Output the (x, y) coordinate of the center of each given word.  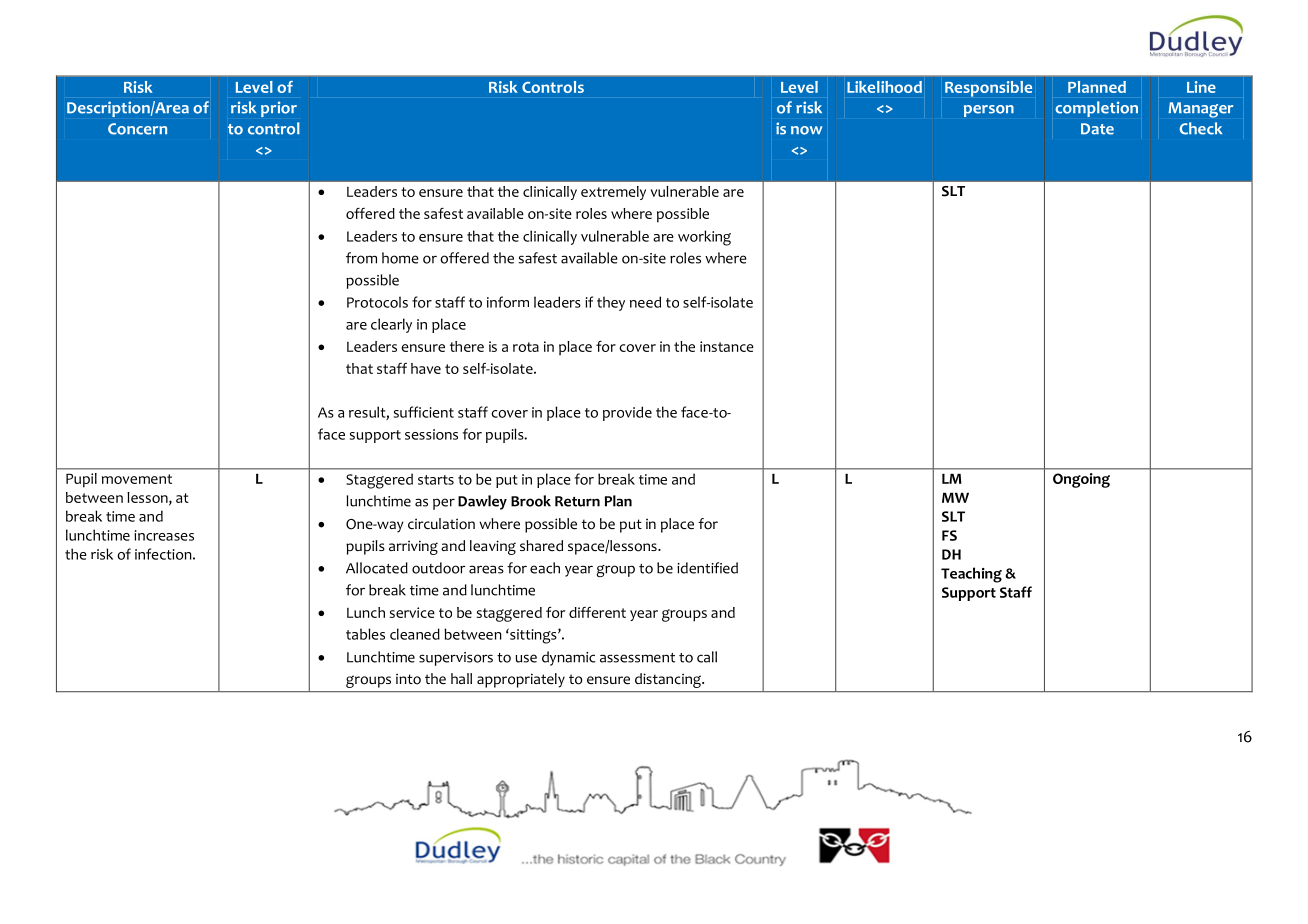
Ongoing (1081, 480)
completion (1096, 109)
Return (577, 501)
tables (365, 634)
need (645, 302)
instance (727, 346)
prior (279, 109)
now (806, 130)
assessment (637, 658)
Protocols (377, 302)
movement (137, 479)
